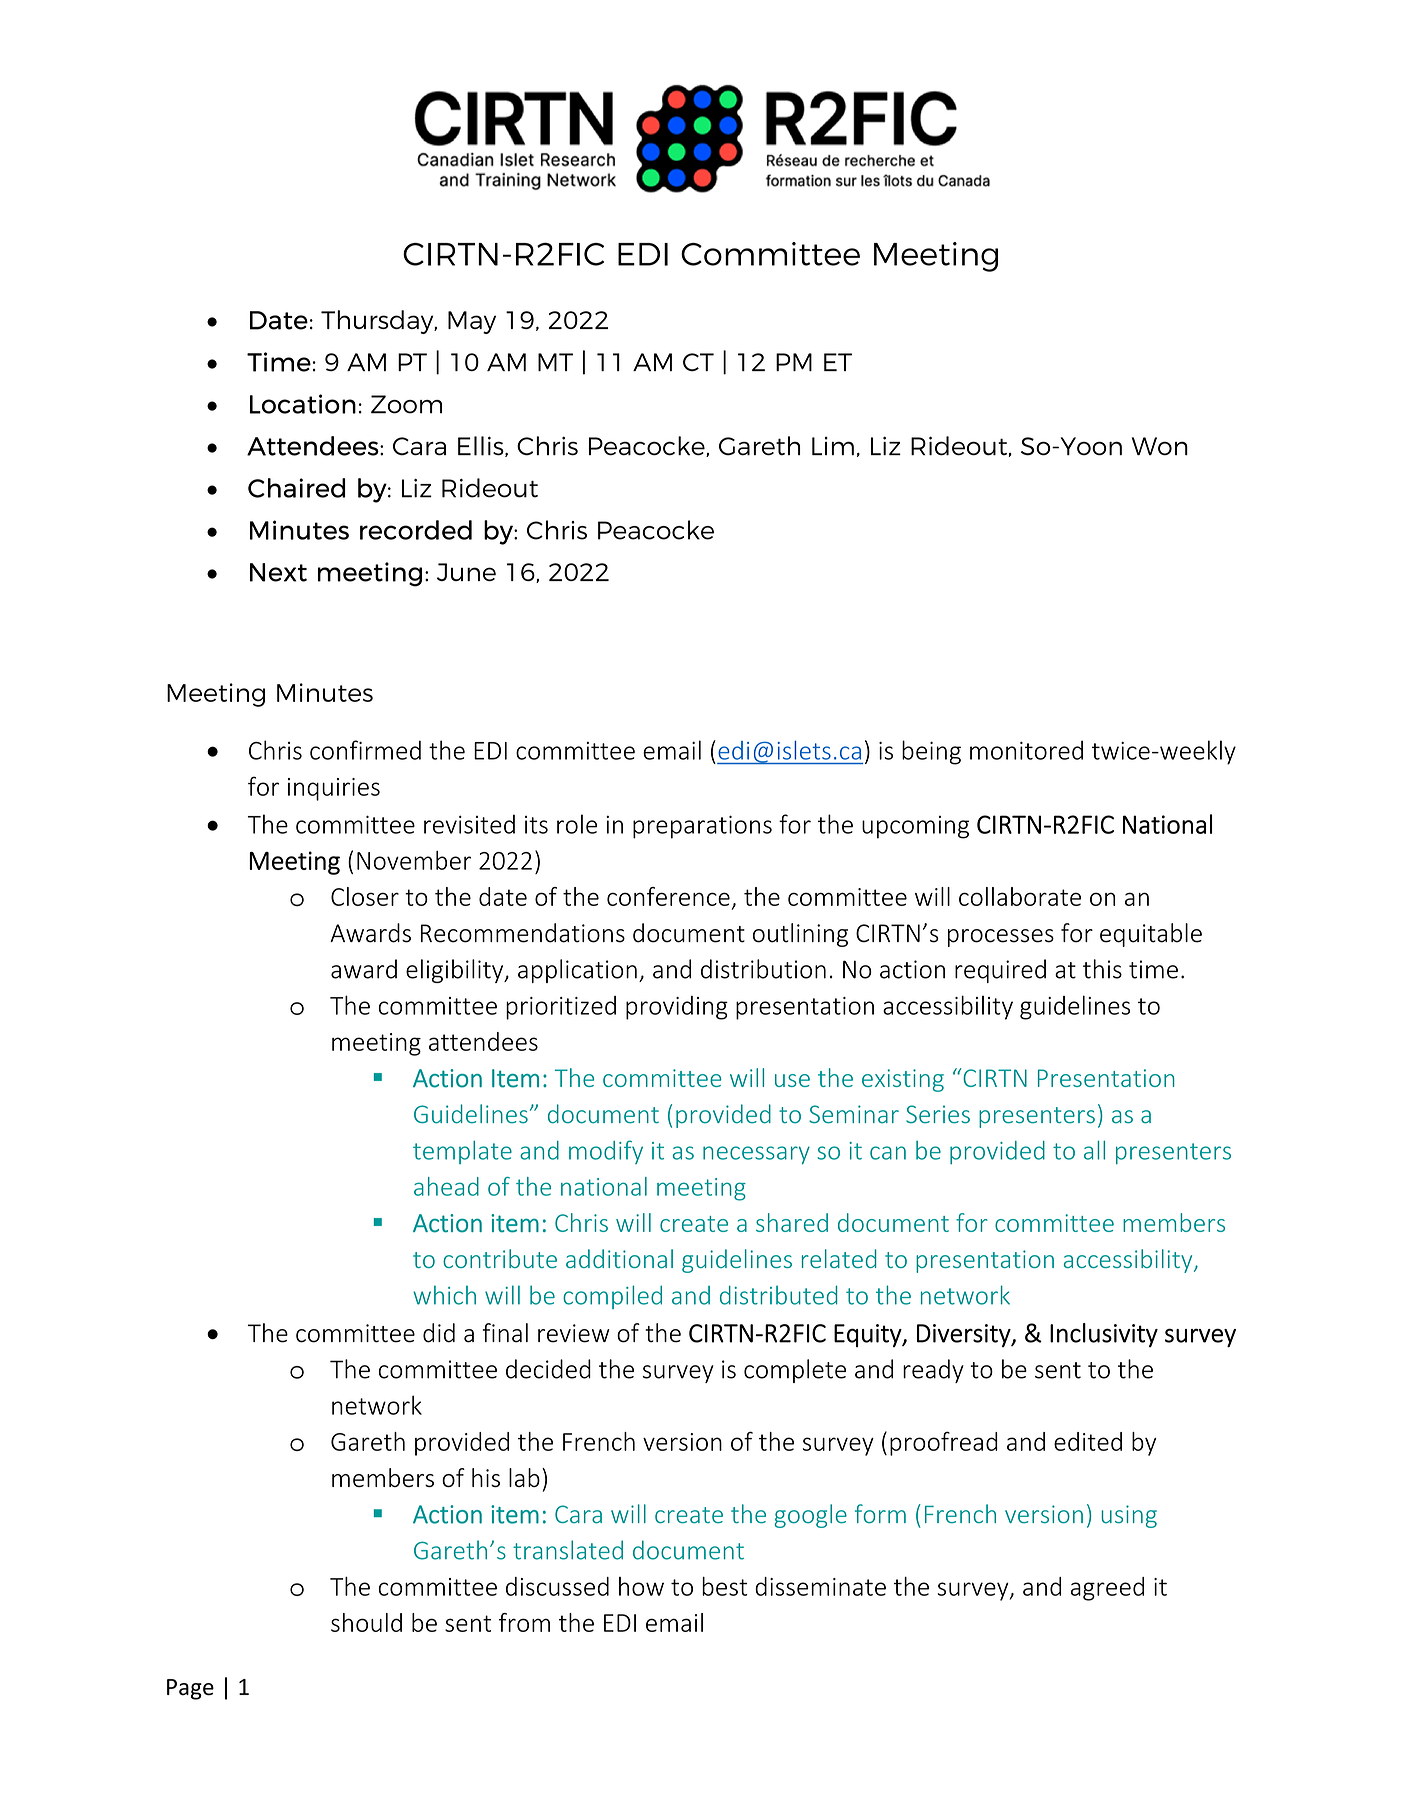 The width and height of the page is (1403, 1815). I want to click on inquiries, so click(334, 789).
